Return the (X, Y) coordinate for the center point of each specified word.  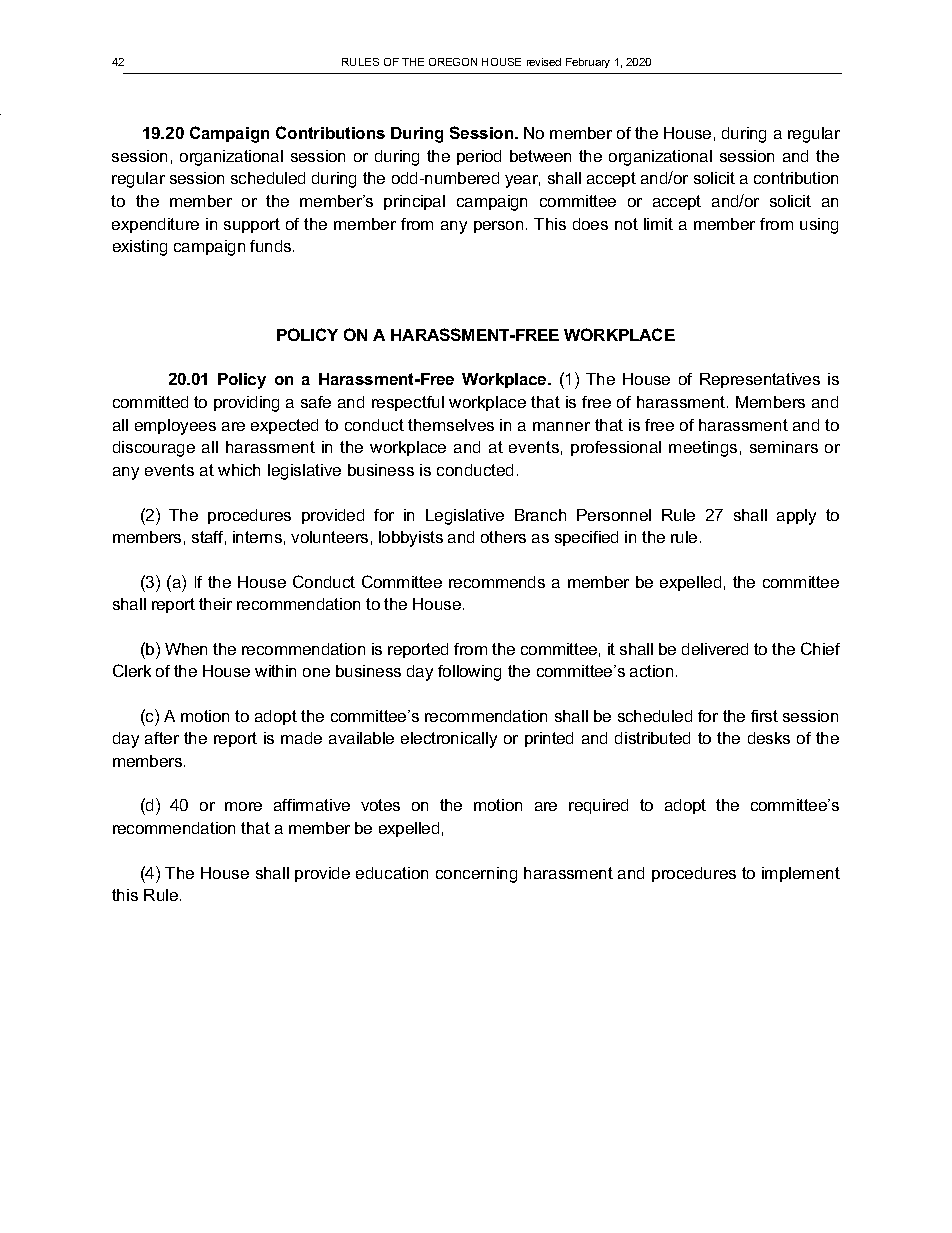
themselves (451, 425)
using (819, 226)
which (239, 470)
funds (272, 246)
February (588, 63)
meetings (703, 449)
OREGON (453, 62)
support (252, 225)
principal (414, 202)
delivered (715, 649)
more (243, 806)
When (186, 649)
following (469, 673)
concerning (476, 875)
